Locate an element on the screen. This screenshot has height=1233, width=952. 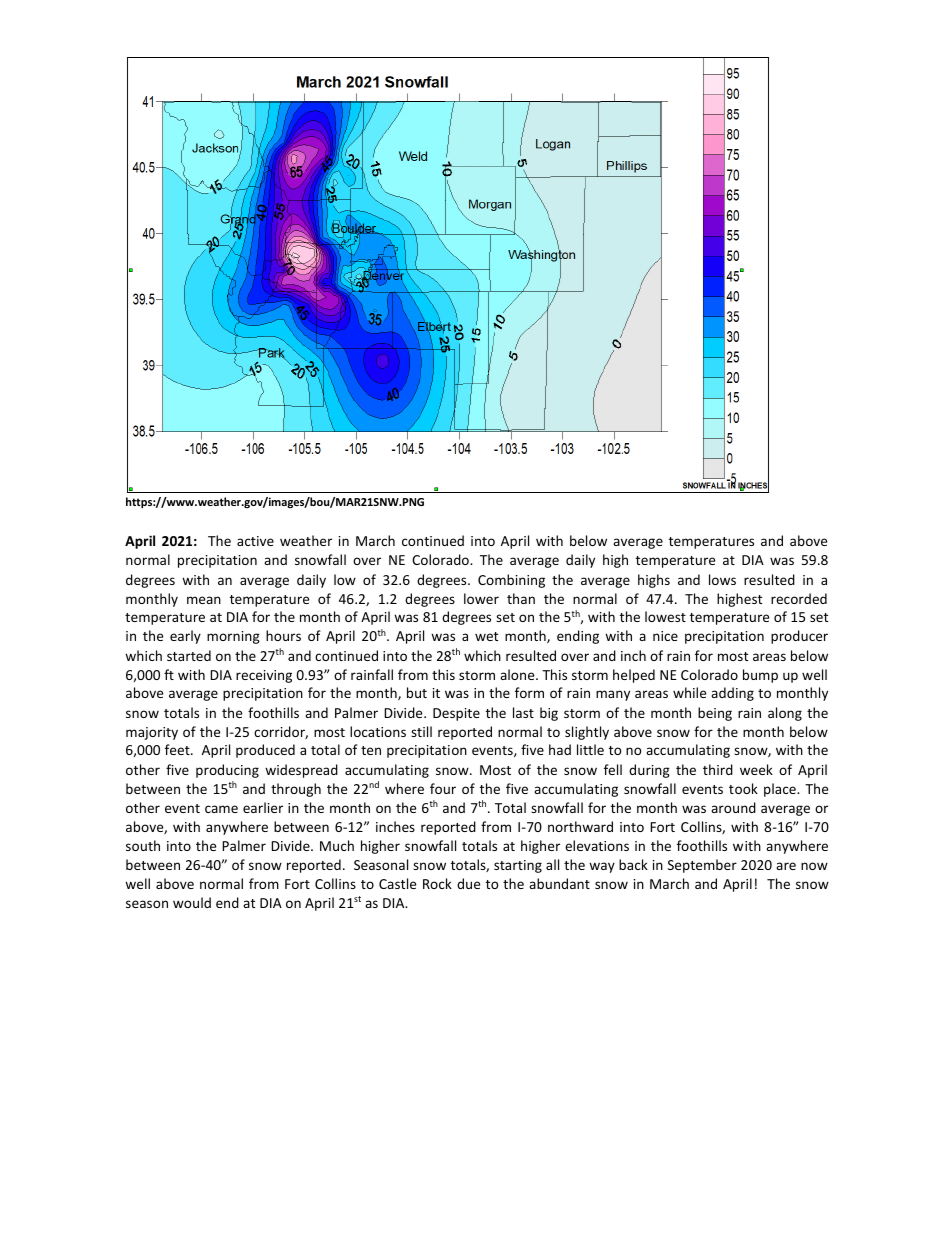
being is located at coordinates (715, 714).
